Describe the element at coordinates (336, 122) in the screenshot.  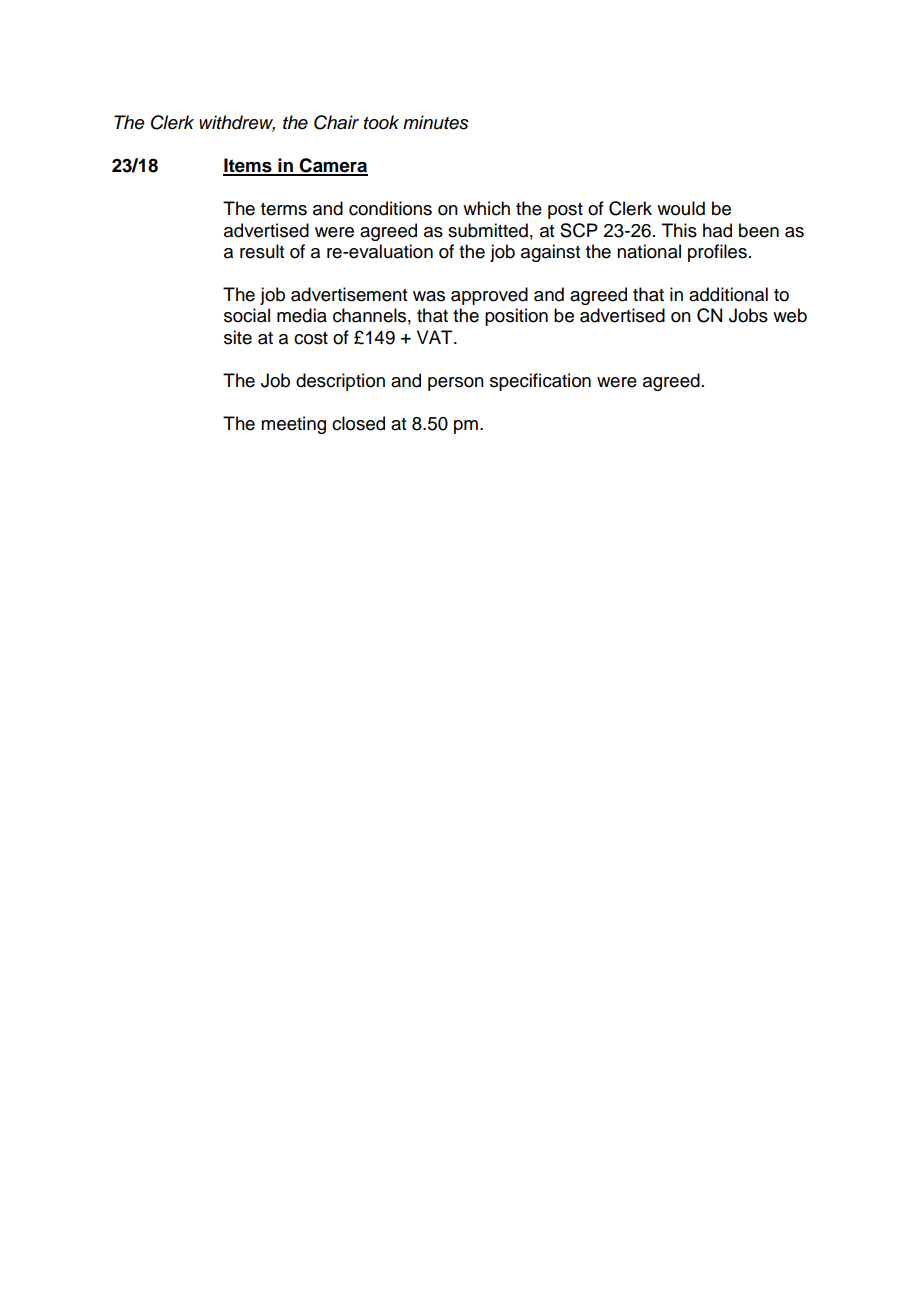
I see `Chair` at that location.
